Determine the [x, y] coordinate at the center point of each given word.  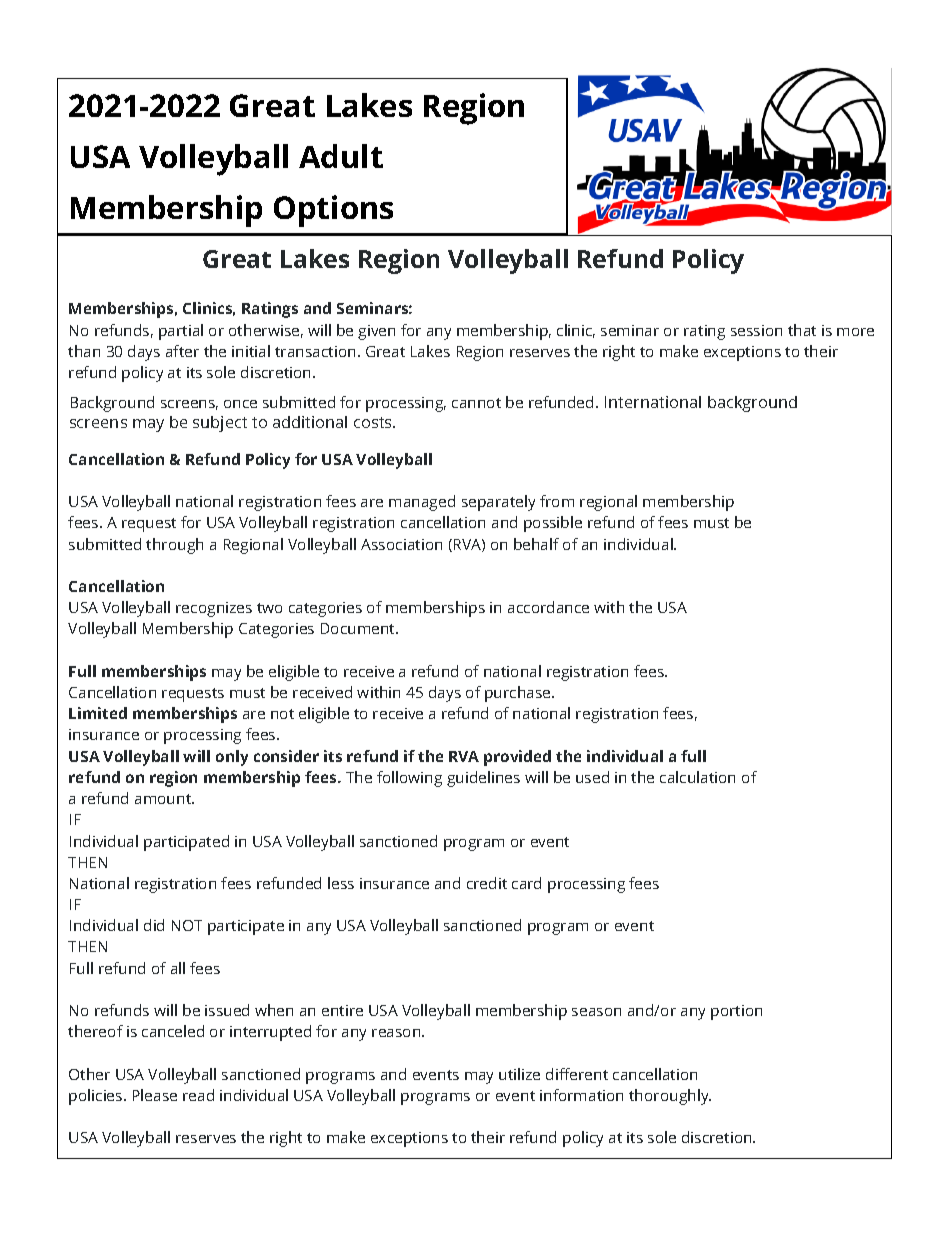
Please [155, 1095]
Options [333, 211]
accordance [548, 607]
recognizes [214, 609]
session [756, 330]
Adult [341, 156]
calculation [697, 777]
